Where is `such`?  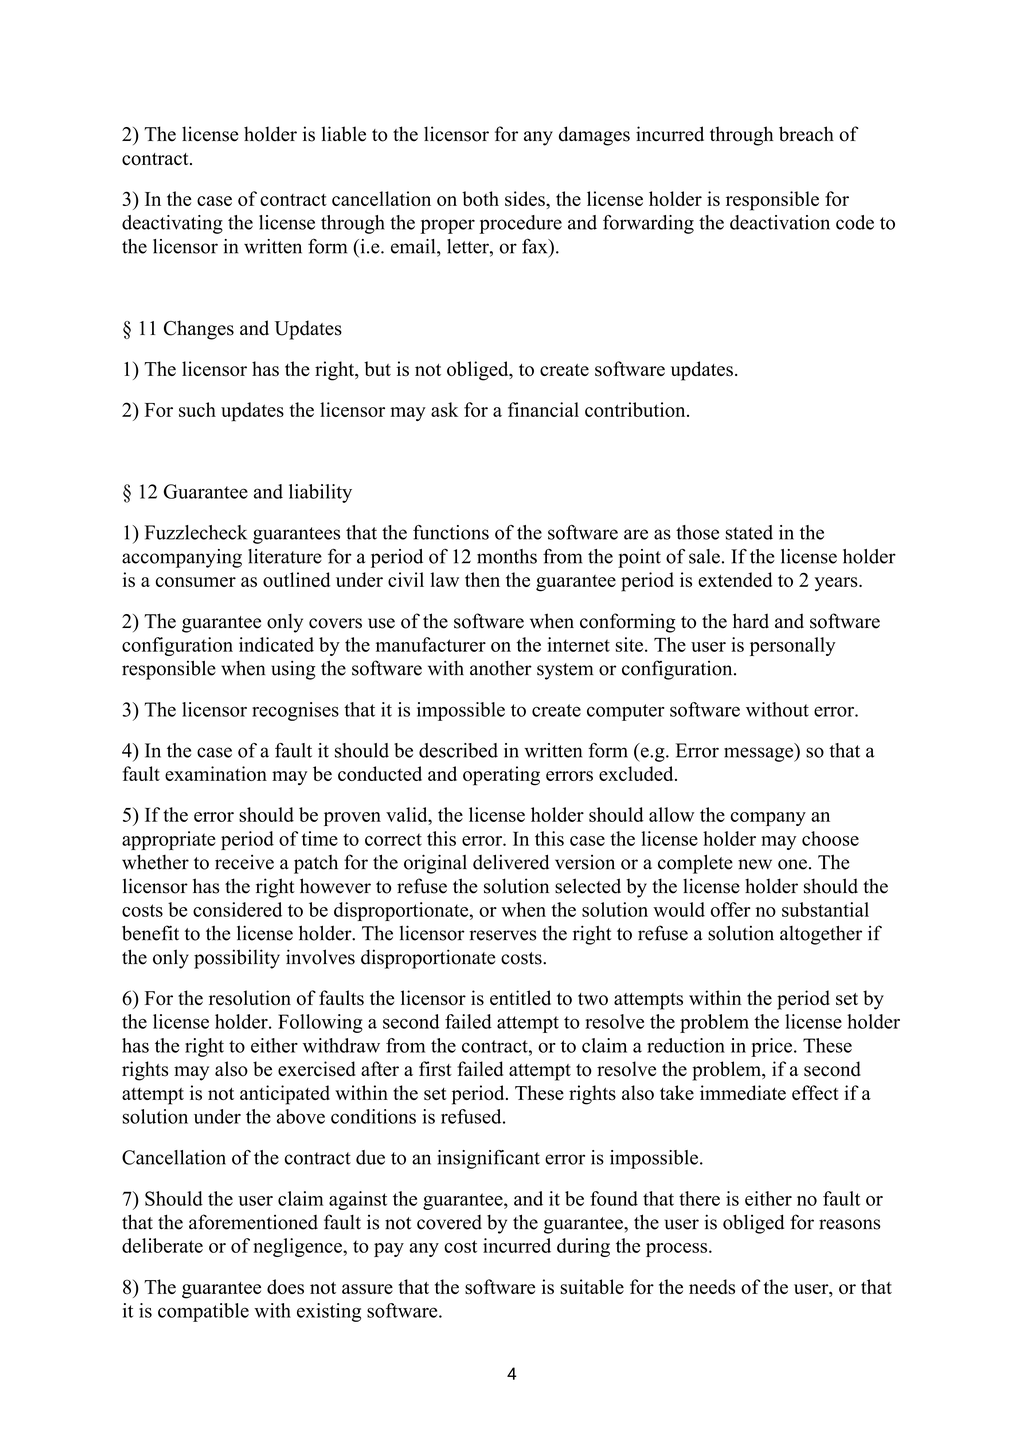 such is located at coordinates (197, 409).
